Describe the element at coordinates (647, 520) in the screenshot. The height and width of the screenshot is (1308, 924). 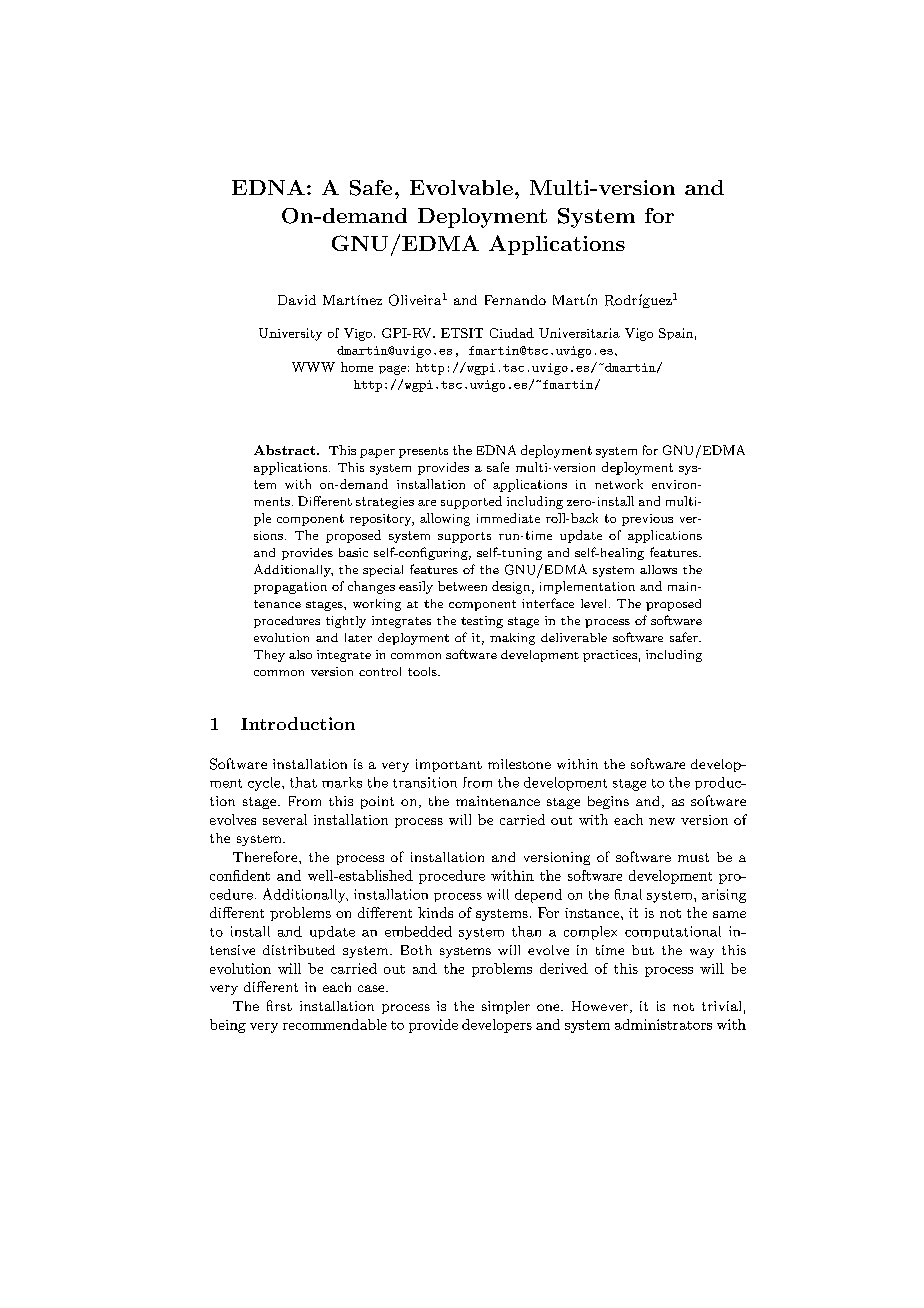
I see `previous` at that location.
